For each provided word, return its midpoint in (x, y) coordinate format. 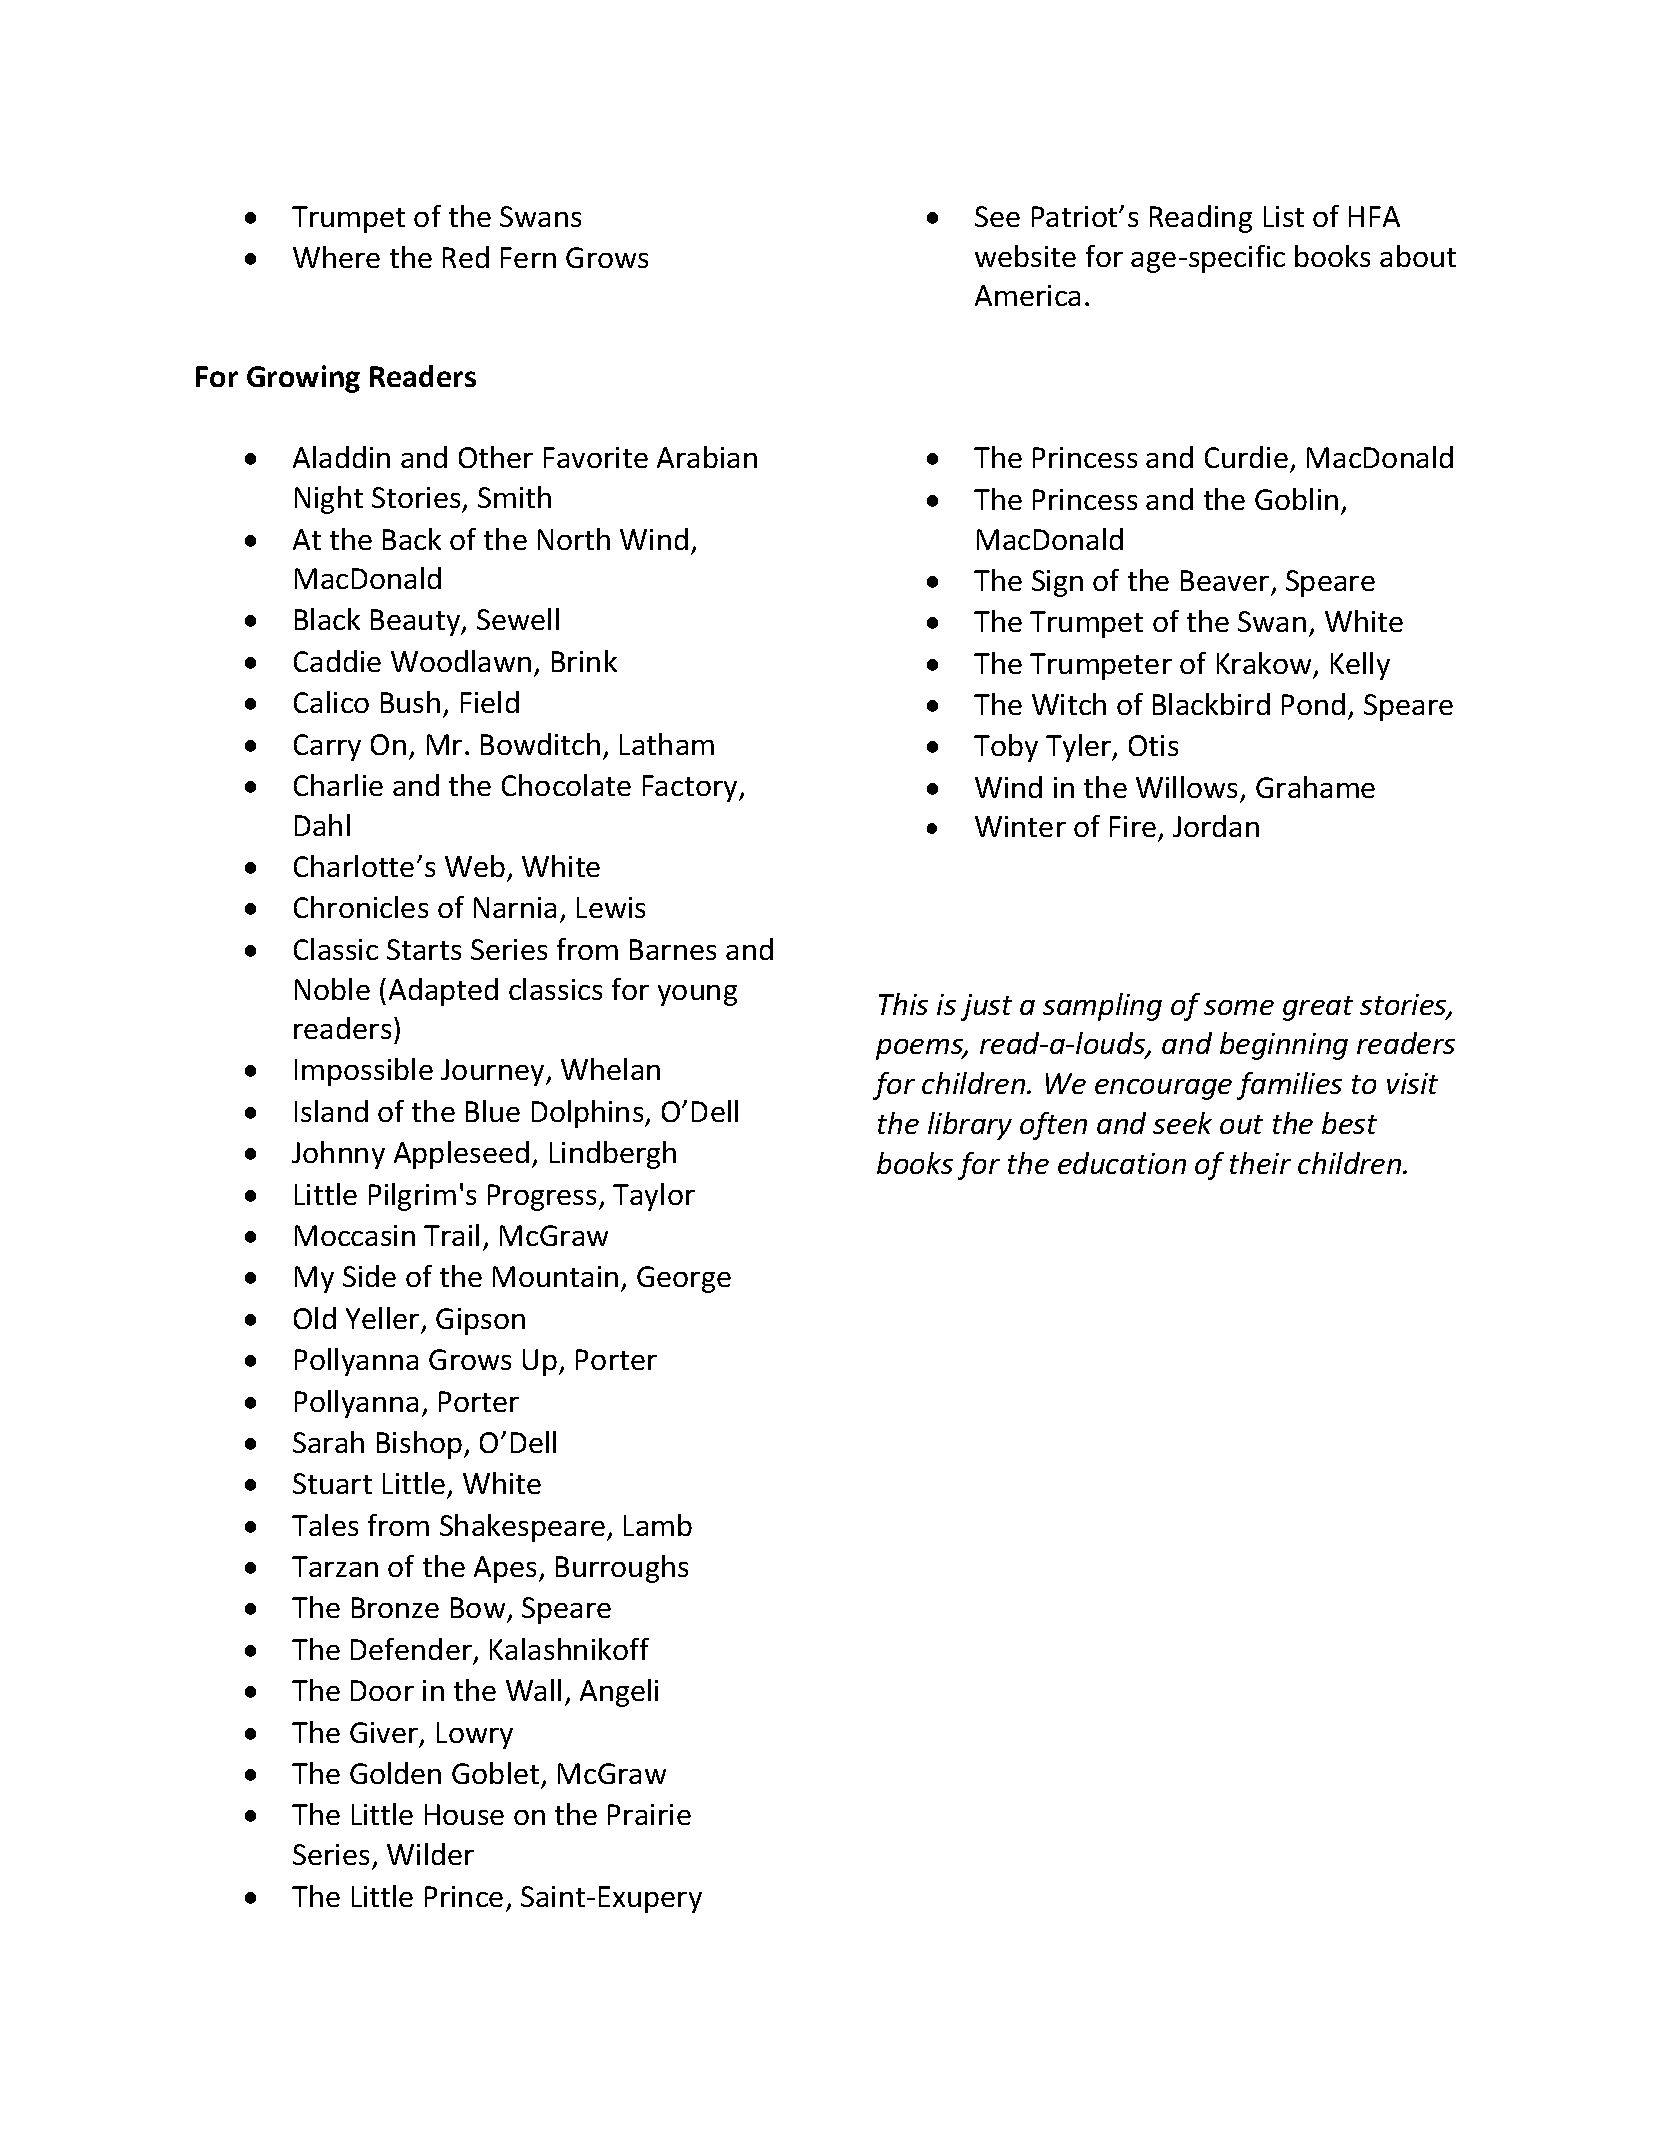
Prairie (649, 1814)
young (697, 995)
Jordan (1216, 826)
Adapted (443, 992)
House (464, 1814)
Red (466, 257)
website (1025, 256)
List (1284, 216)
